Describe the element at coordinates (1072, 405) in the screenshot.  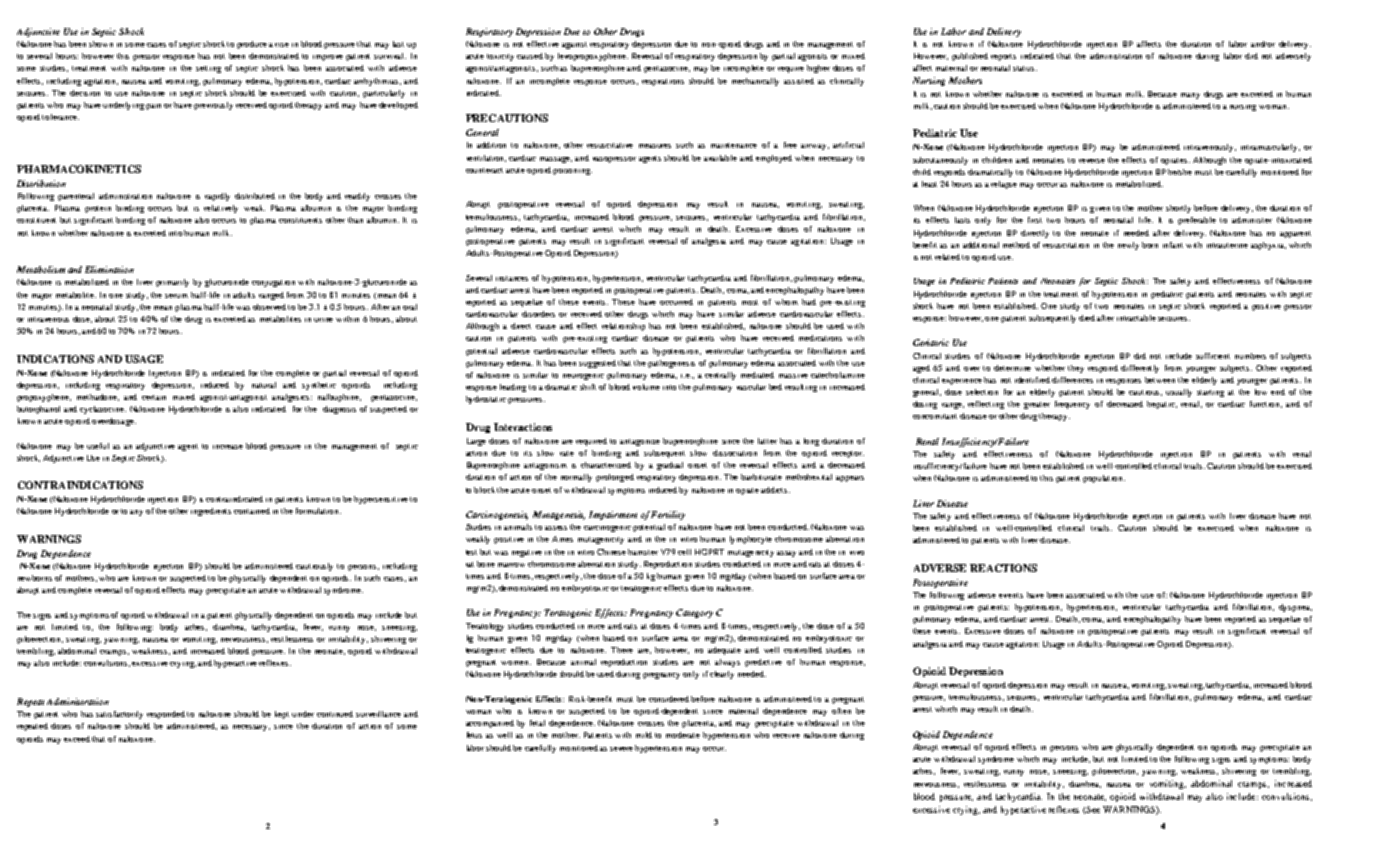
I see `frequency` at that location.
